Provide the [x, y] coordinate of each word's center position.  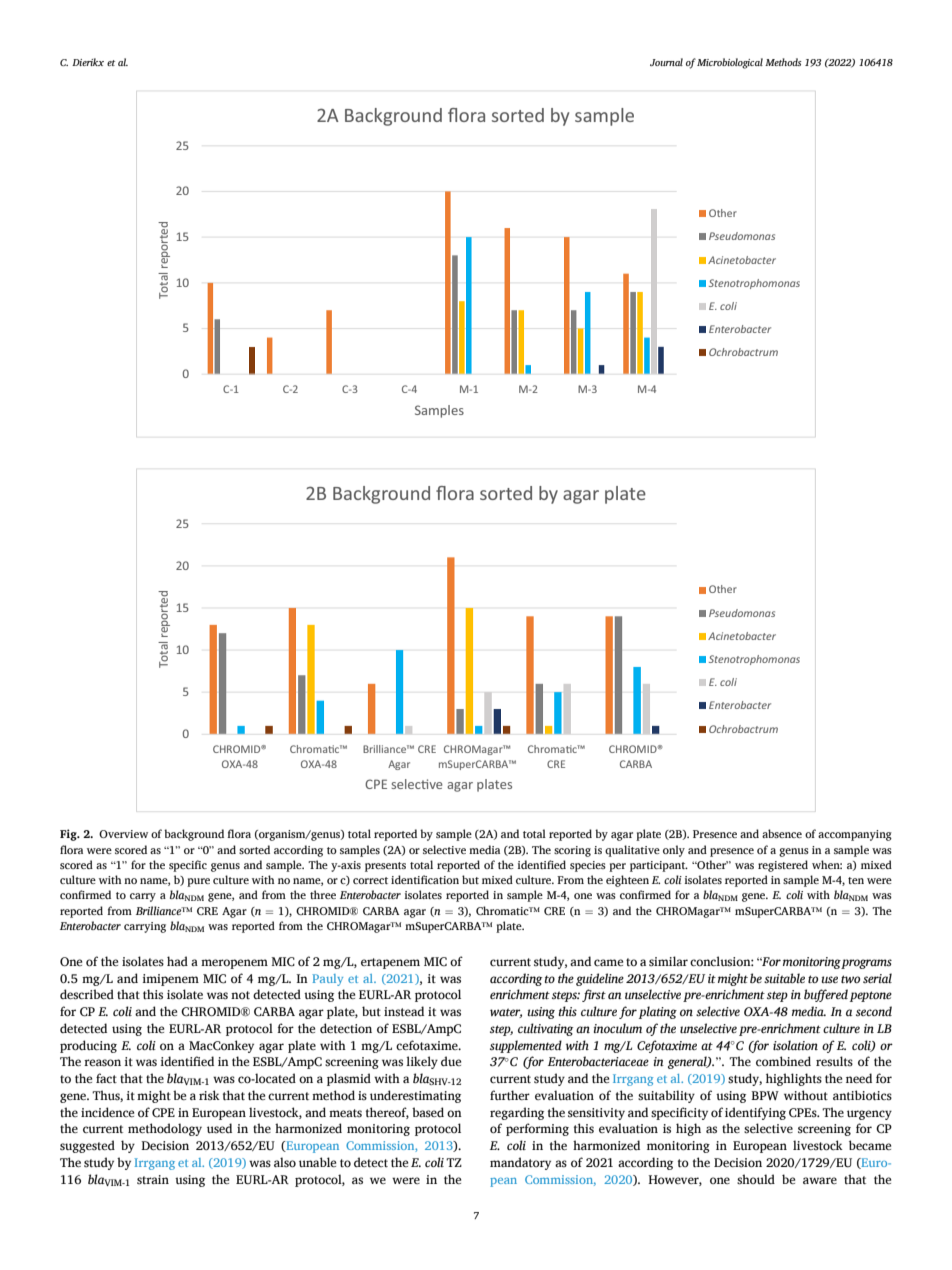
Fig [69, 835]
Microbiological [730, 63]
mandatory [520, 1163]
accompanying [855, 835]
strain [153, 1179]
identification [425, 879]
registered [783, 866]
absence [782, 833]
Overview [123, 834]
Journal [666, 62]
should [756, 1179]
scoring [572, 851]
